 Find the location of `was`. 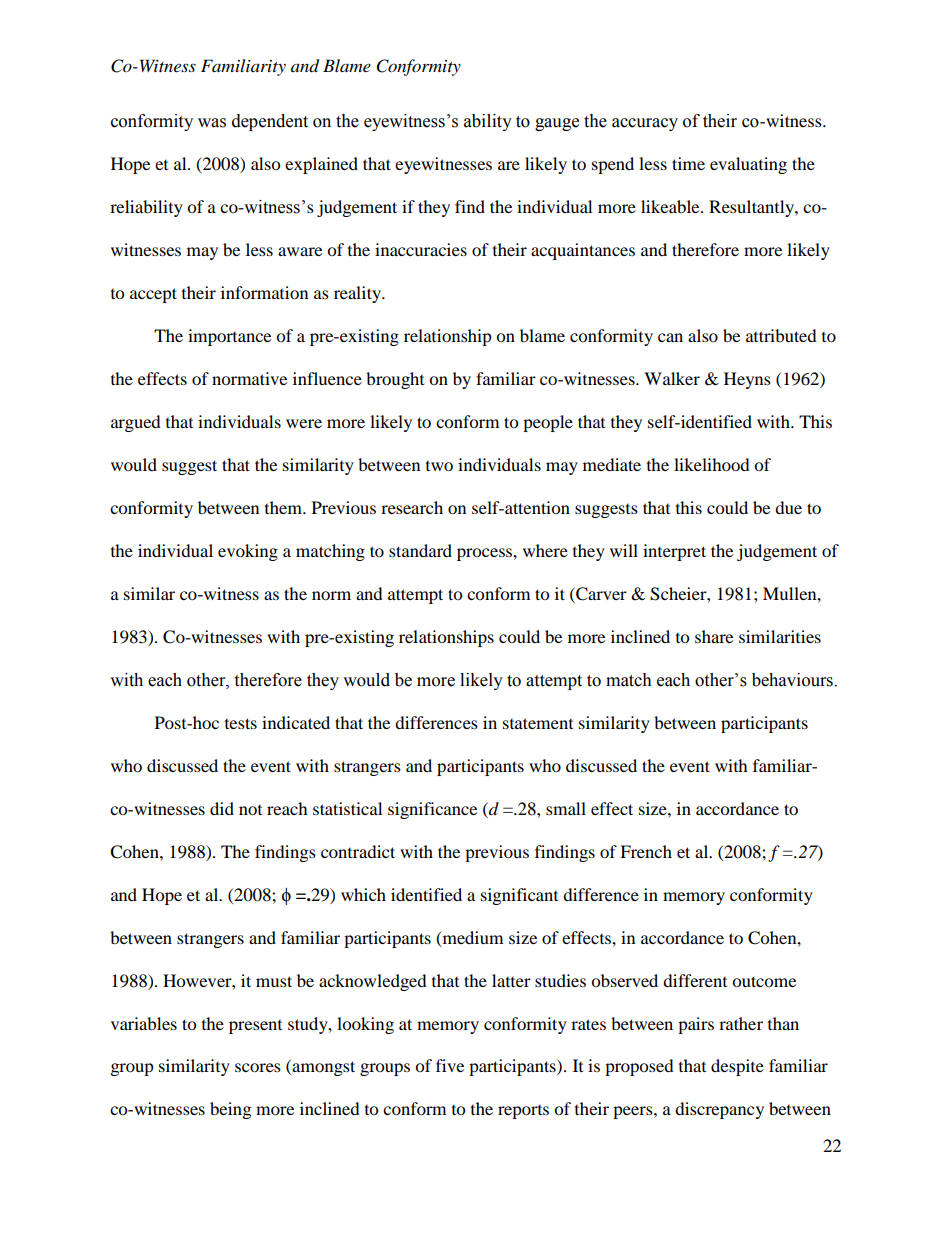

was is located at coordinates (212, 123).
